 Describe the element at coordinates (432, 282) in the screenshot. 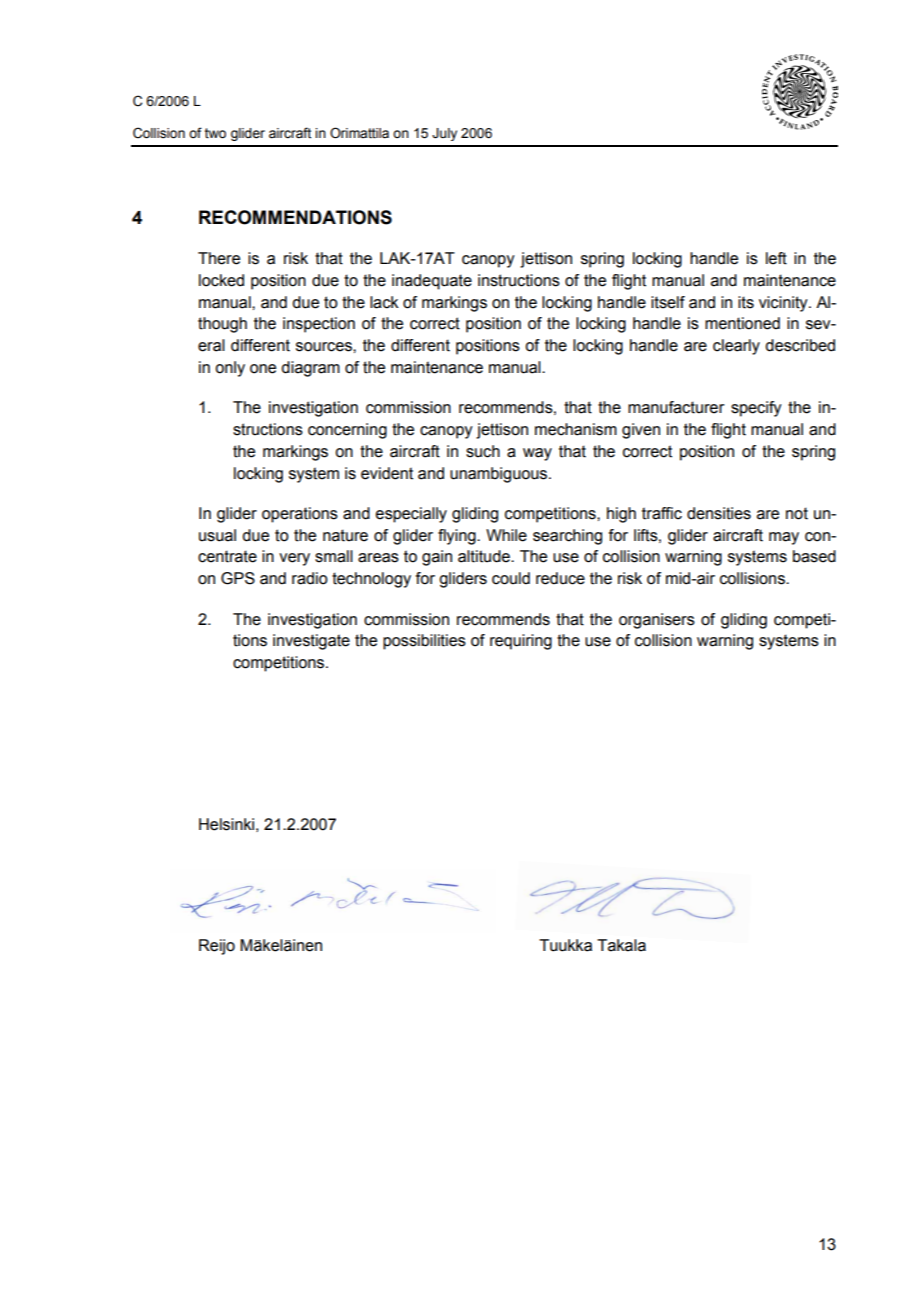

I see `inadequate` at that location.
